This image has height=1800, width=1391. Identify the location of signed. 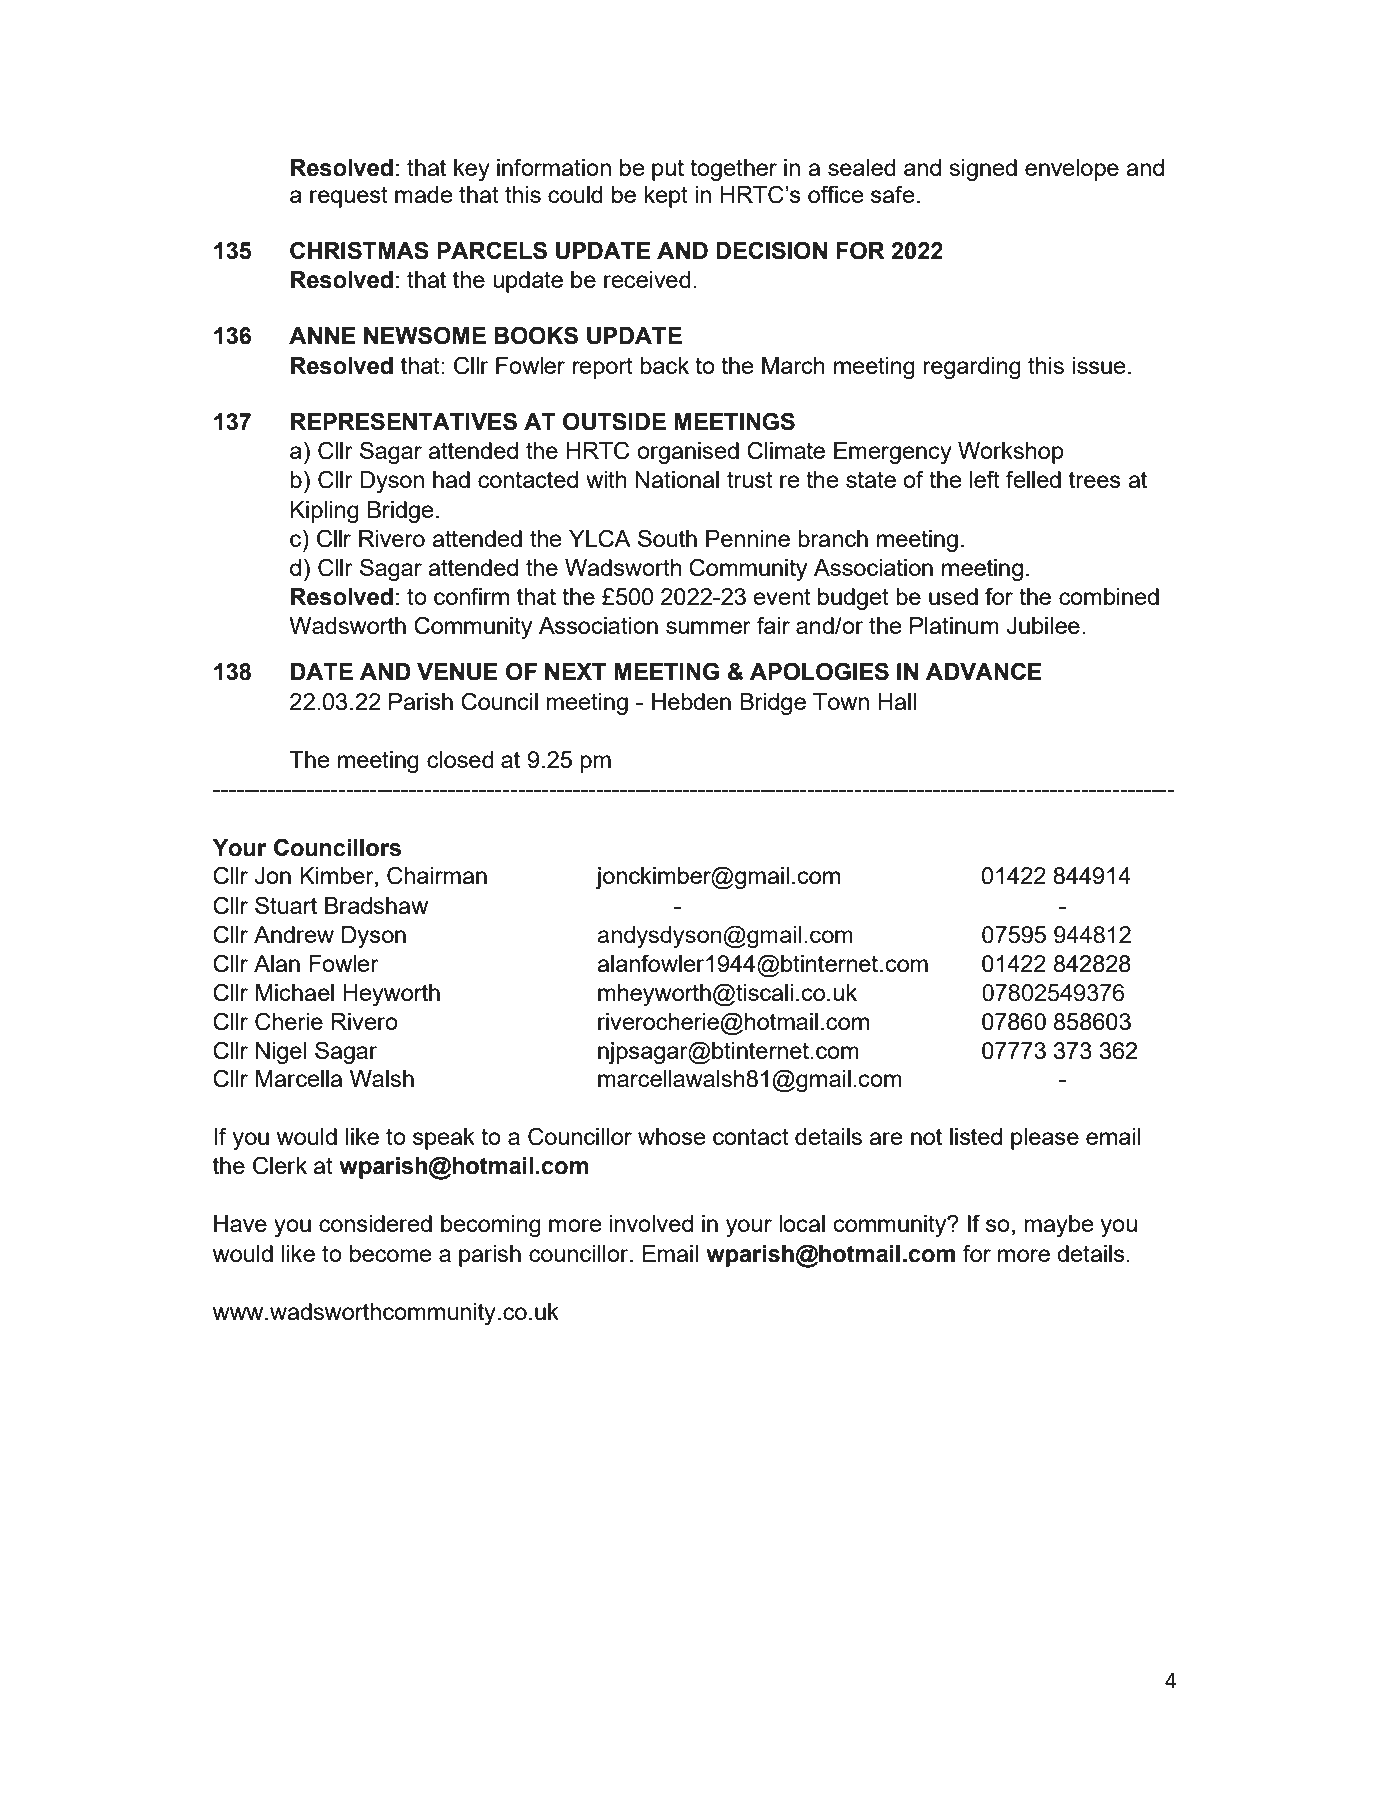
(983, 170).
